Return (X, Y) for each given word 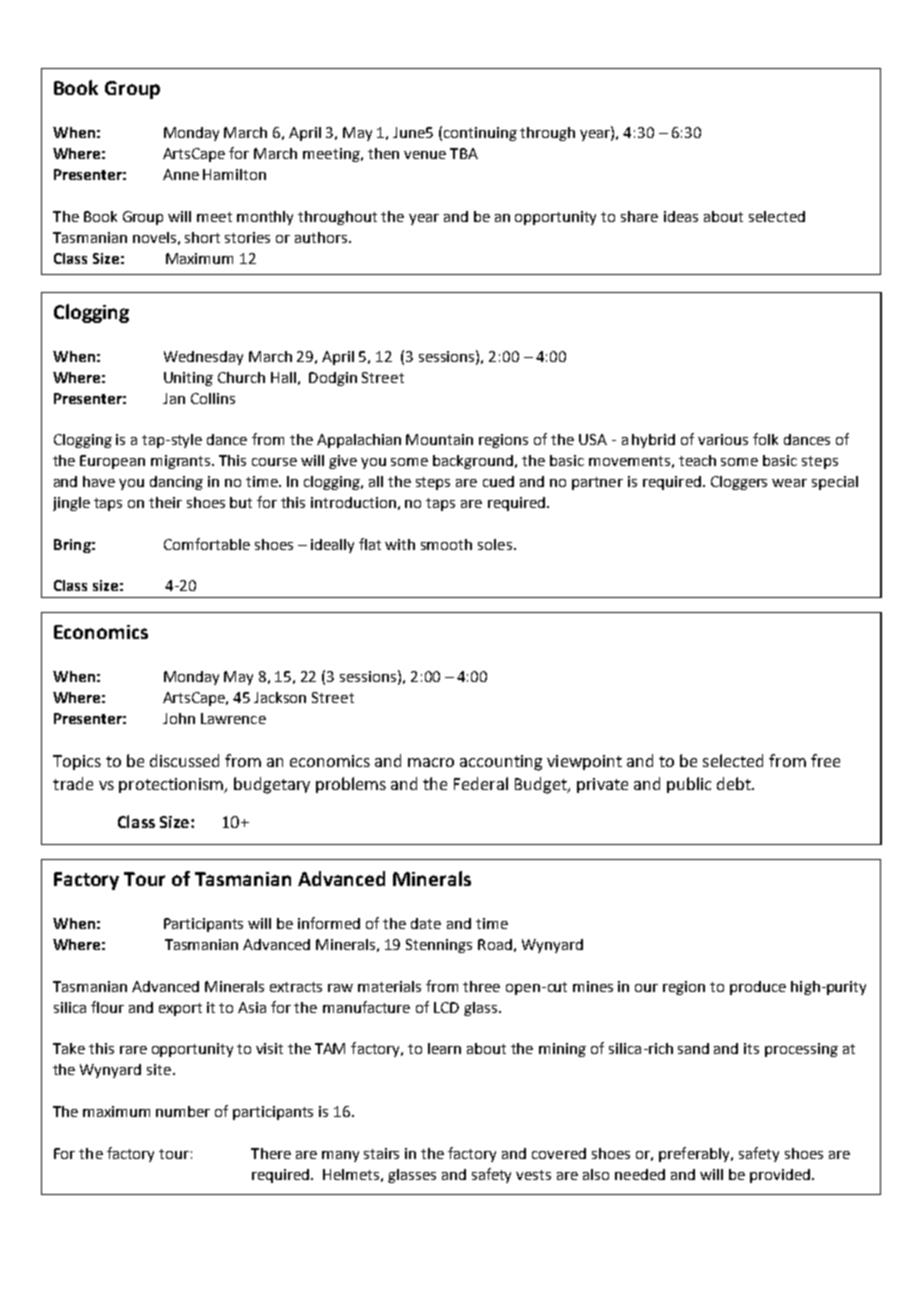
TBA (464, 153)
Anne (181, 174)
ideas (681, 216)
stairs (381, 1153)
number (183, 1111)
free (825, 760)
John (179, 718)
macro (431, 762)
